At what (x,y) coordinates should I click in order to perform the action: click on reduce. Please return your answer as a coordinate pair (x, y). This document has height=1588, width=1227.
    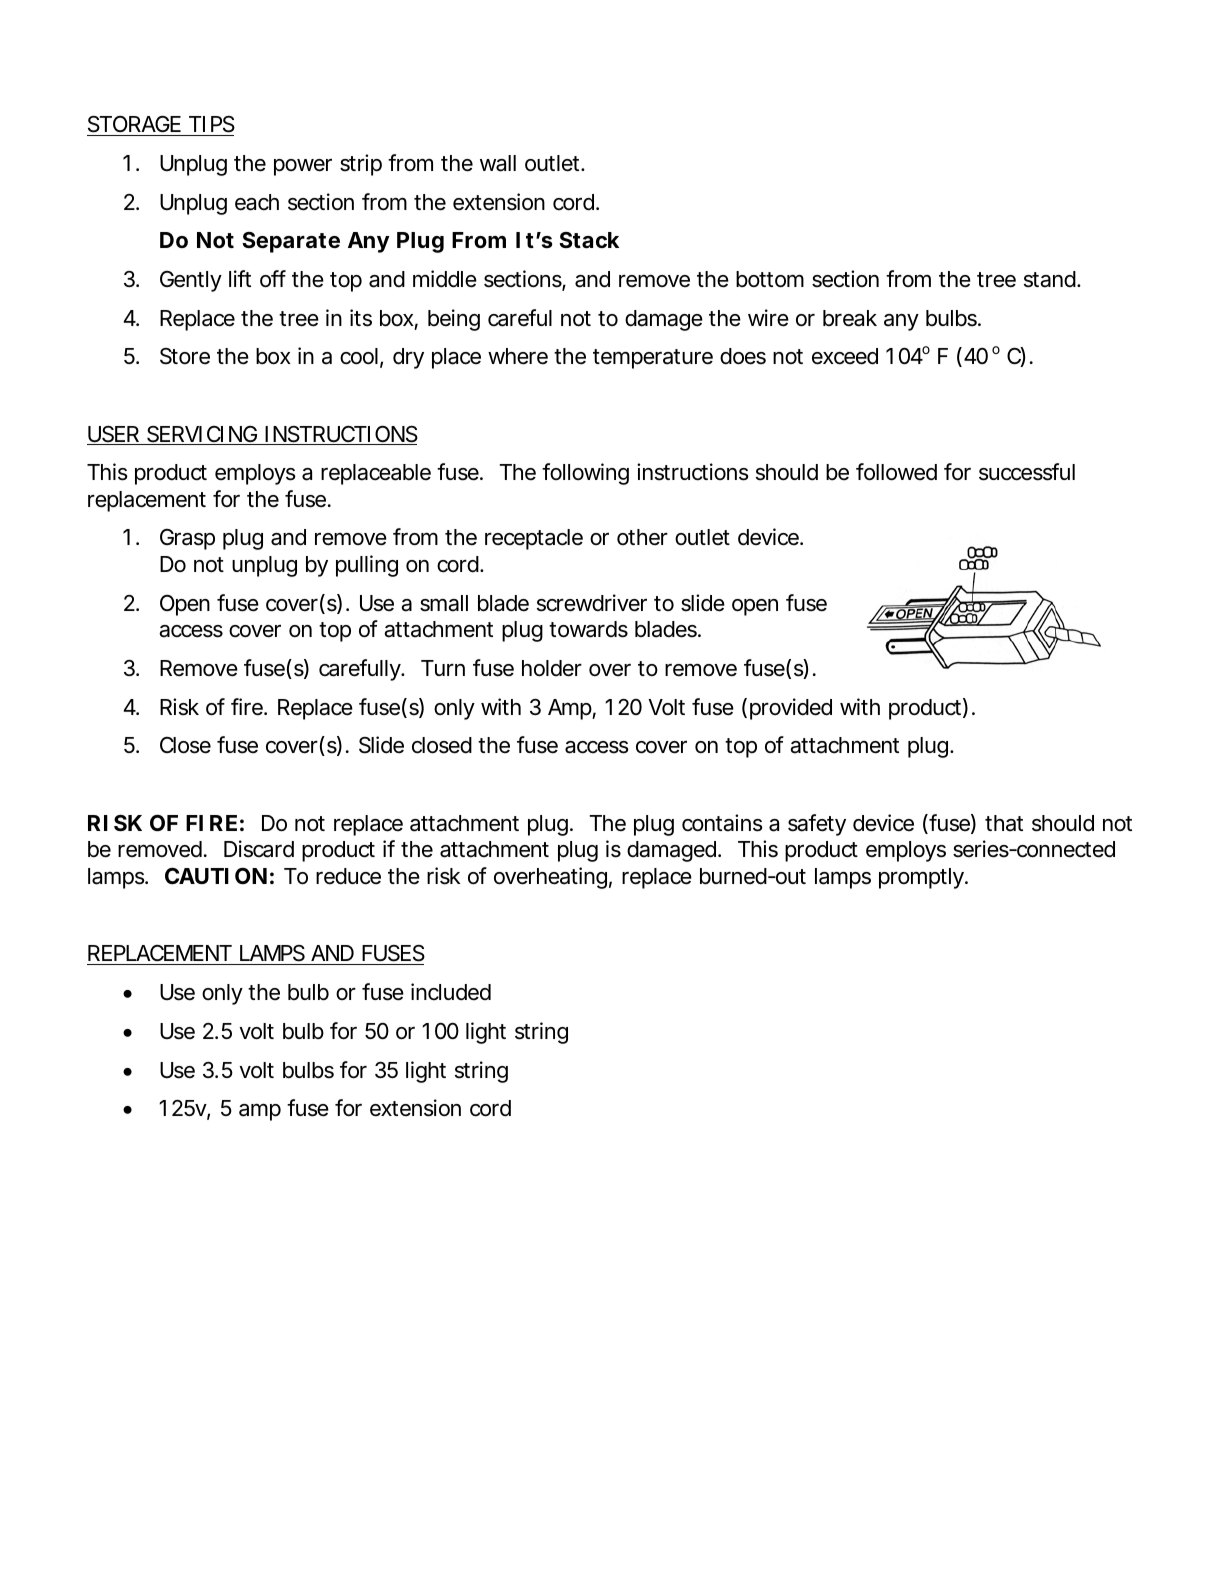
    Looking at the image, I should click on (348, 876).
